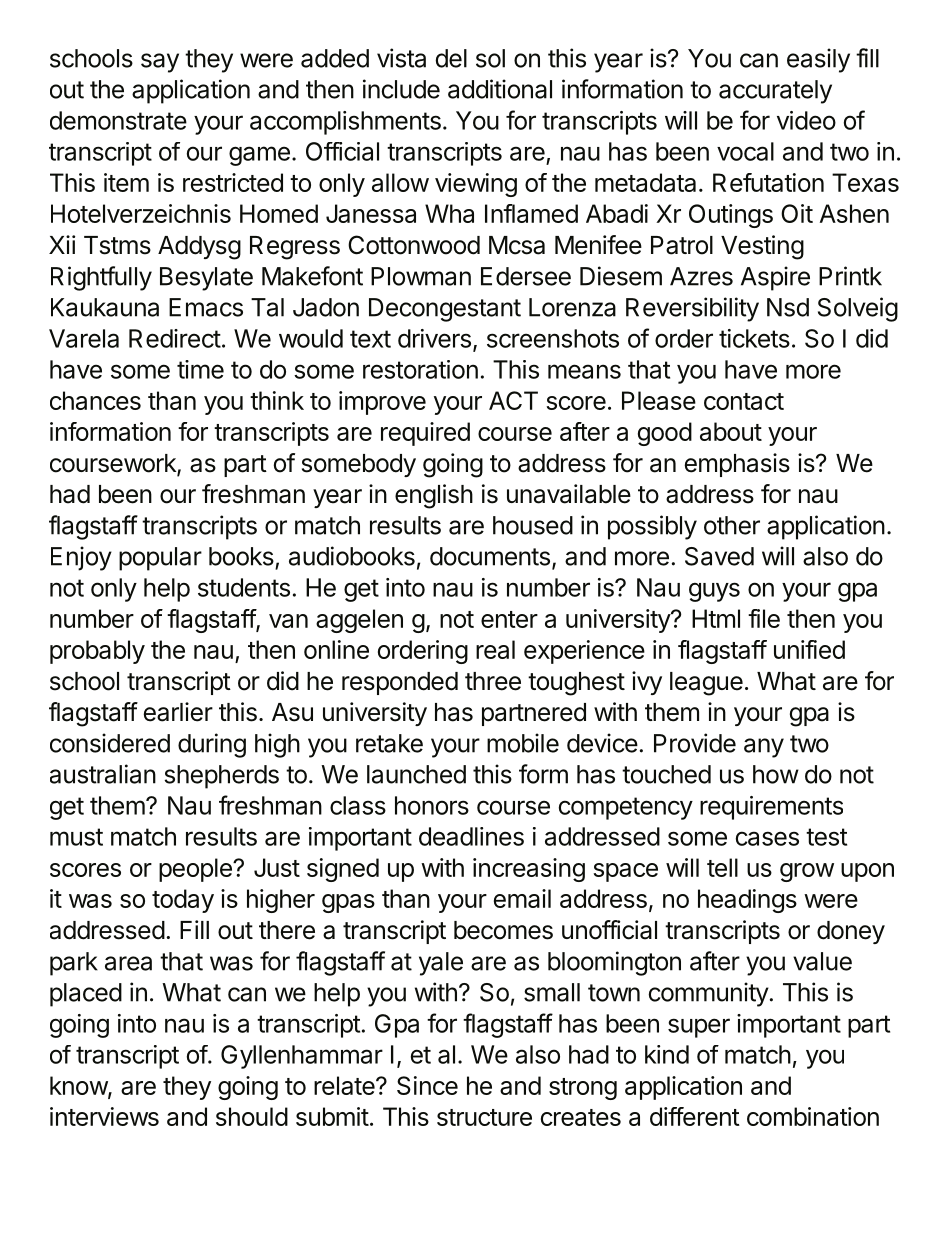 This page has height=1233, width=952. What do you see at coordinates (104, 1116) in the page?
I see `interviews` at bounding box center [104, 1116].
